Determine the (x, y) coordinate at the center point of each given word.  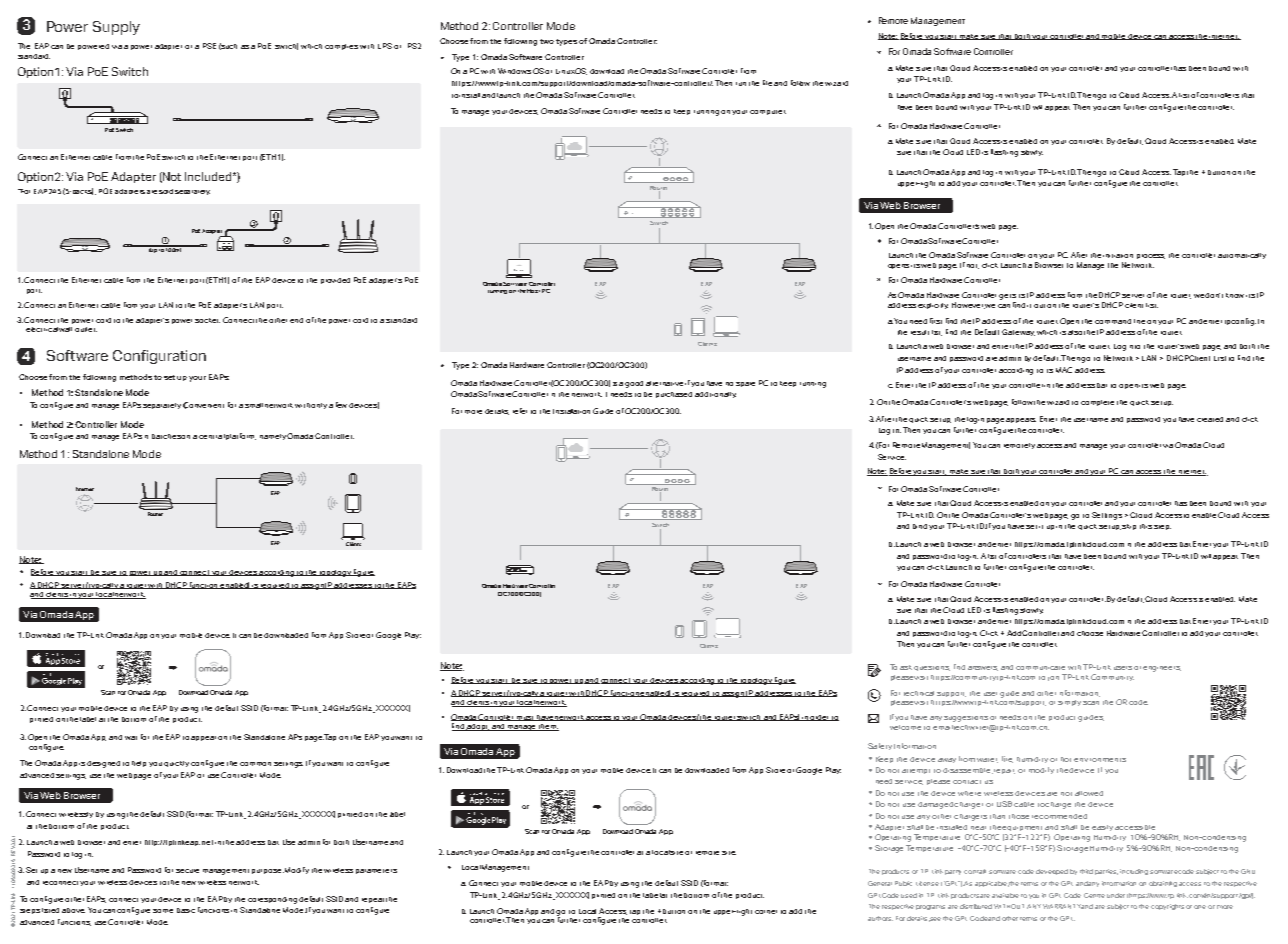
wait (131, 738)
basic (186, 910)
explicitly (933, 306)
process (1151, 256)
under (1116, 895)
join (1053, 678)
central (212, 436)
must (525, 718)
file (767, 83)
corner (766, 912)
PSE (209, 46)
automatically (1242, 256)
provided (335, 281)
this (1146, 526)
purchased (674, 395)
